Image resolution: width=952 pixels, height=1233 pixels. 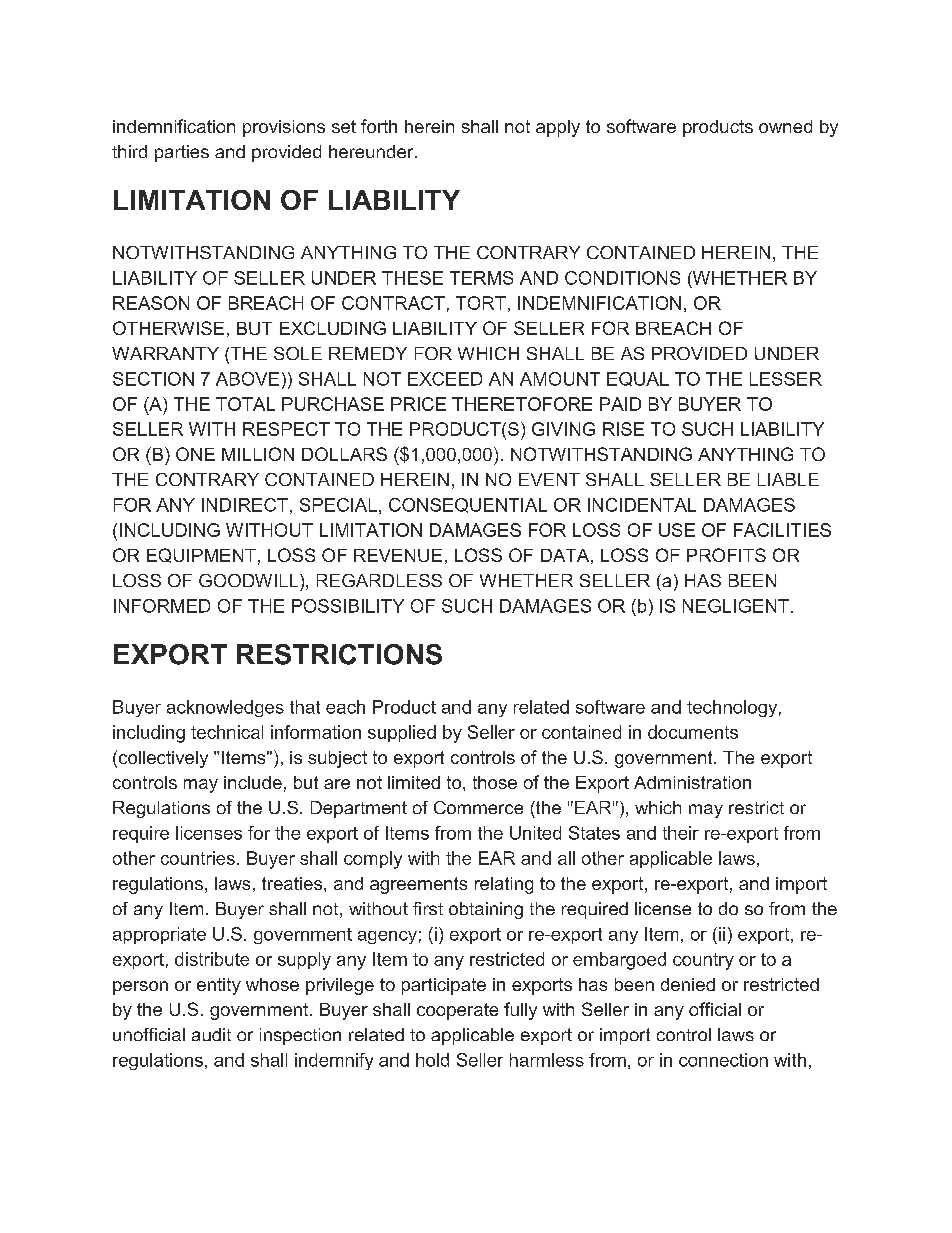 I want to click on REVENUE, so click(x=398, y=555).
